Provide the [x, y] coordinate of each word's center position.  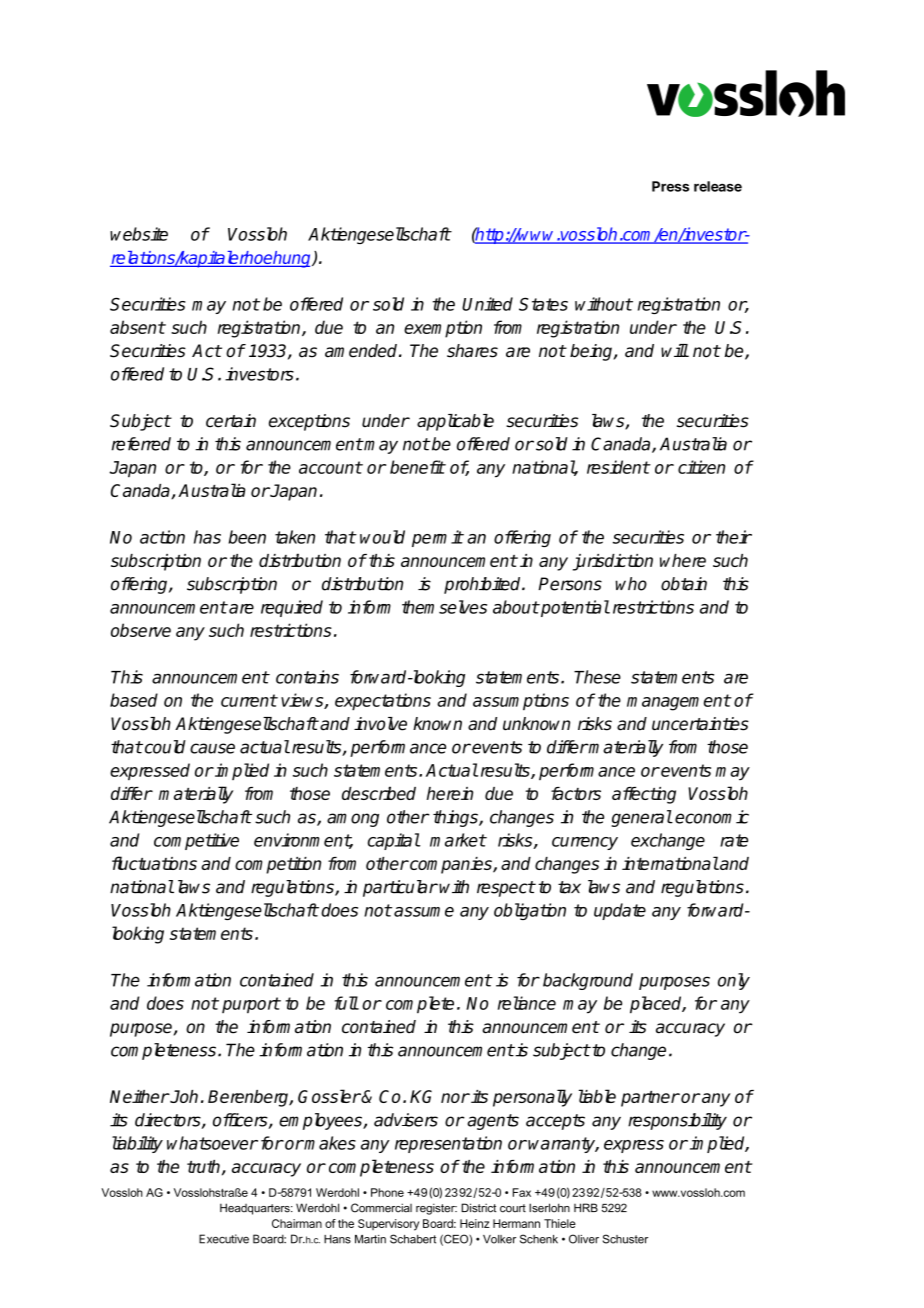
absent [137, 327]
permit [437, 538]
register [436, 1209]
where [683, 560]
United [487, 304]
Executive [224, 1239]
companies [451, 865]
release [718, 186]
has [207, 537]
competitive [196, 841]
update [620, 911]
